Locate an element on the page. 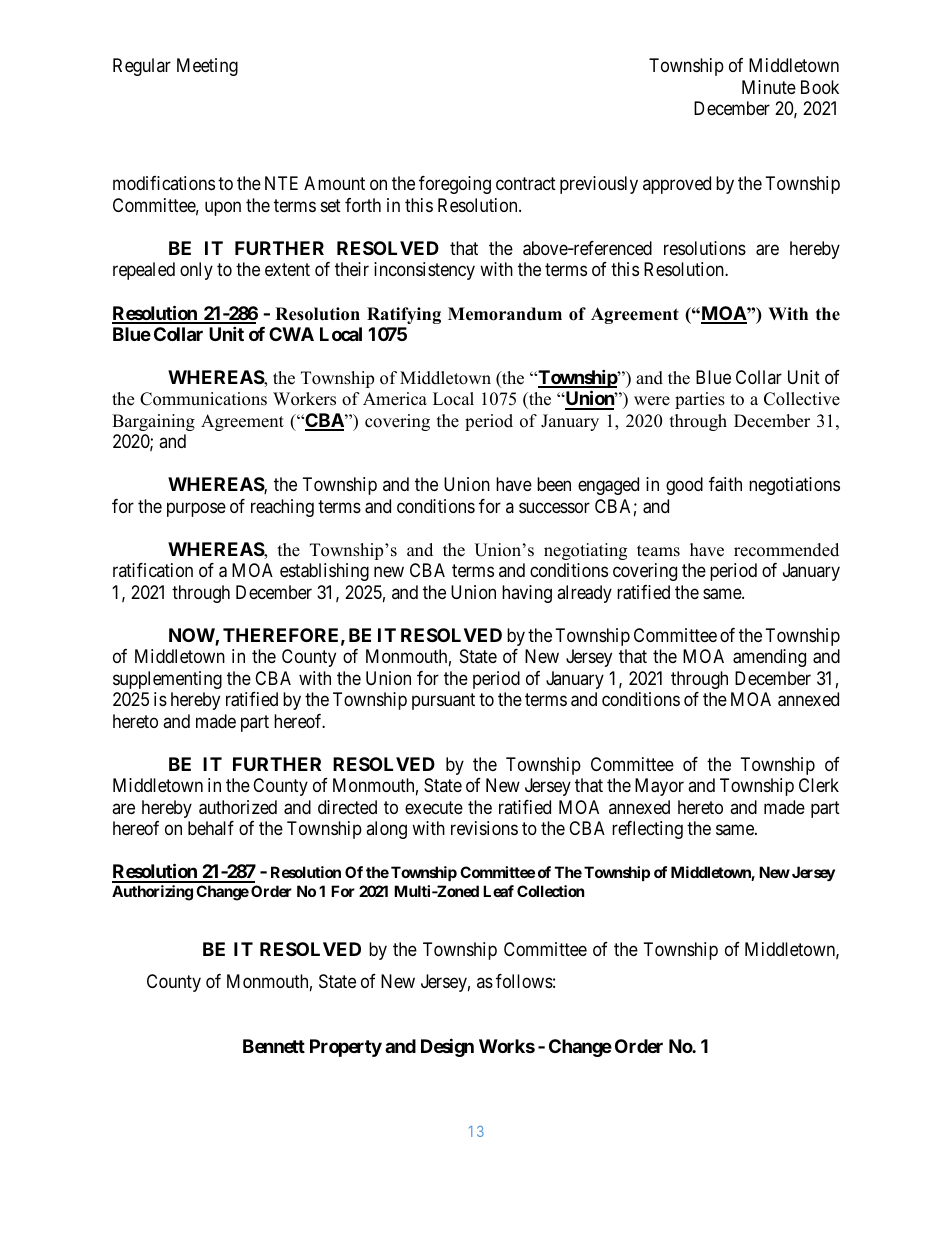 The width and height of the image is (952, 1233). Minute is located at coordinates (769, 87).
